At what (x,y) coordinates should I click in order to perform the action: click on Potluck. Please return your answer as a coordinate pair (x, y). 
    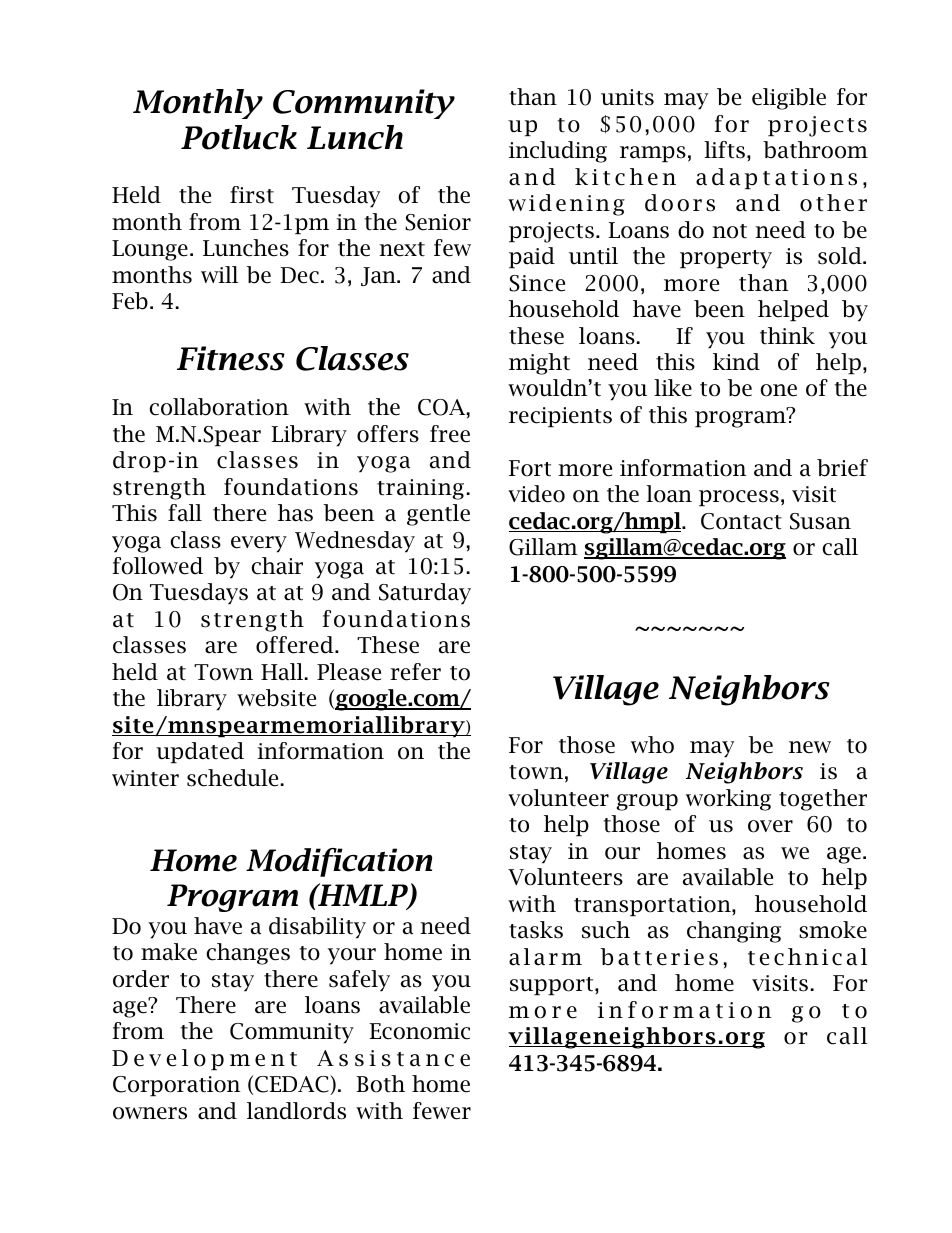
    Looking at the image, I should click on (239, 137).
